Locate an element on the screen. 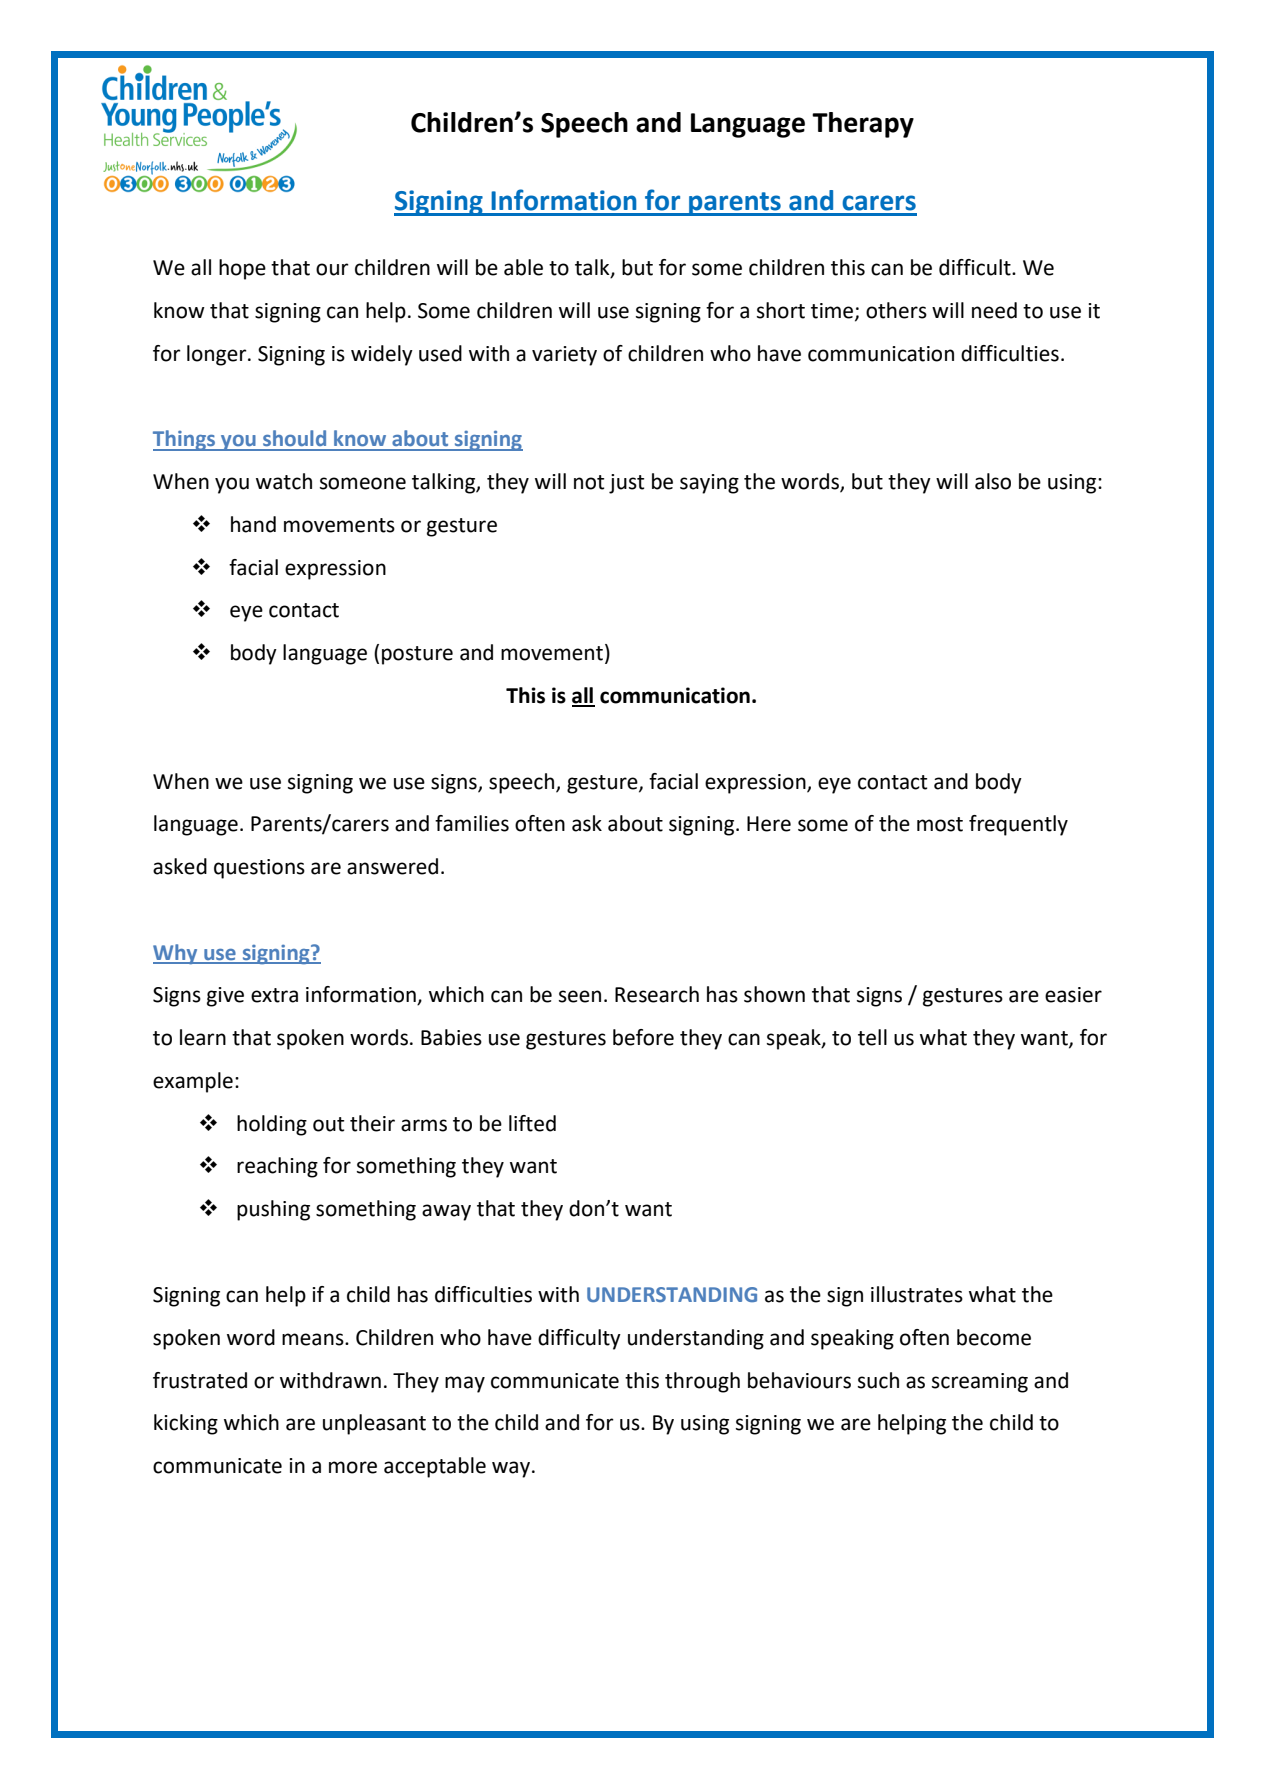  Here is located at coordinates (769, 824).
